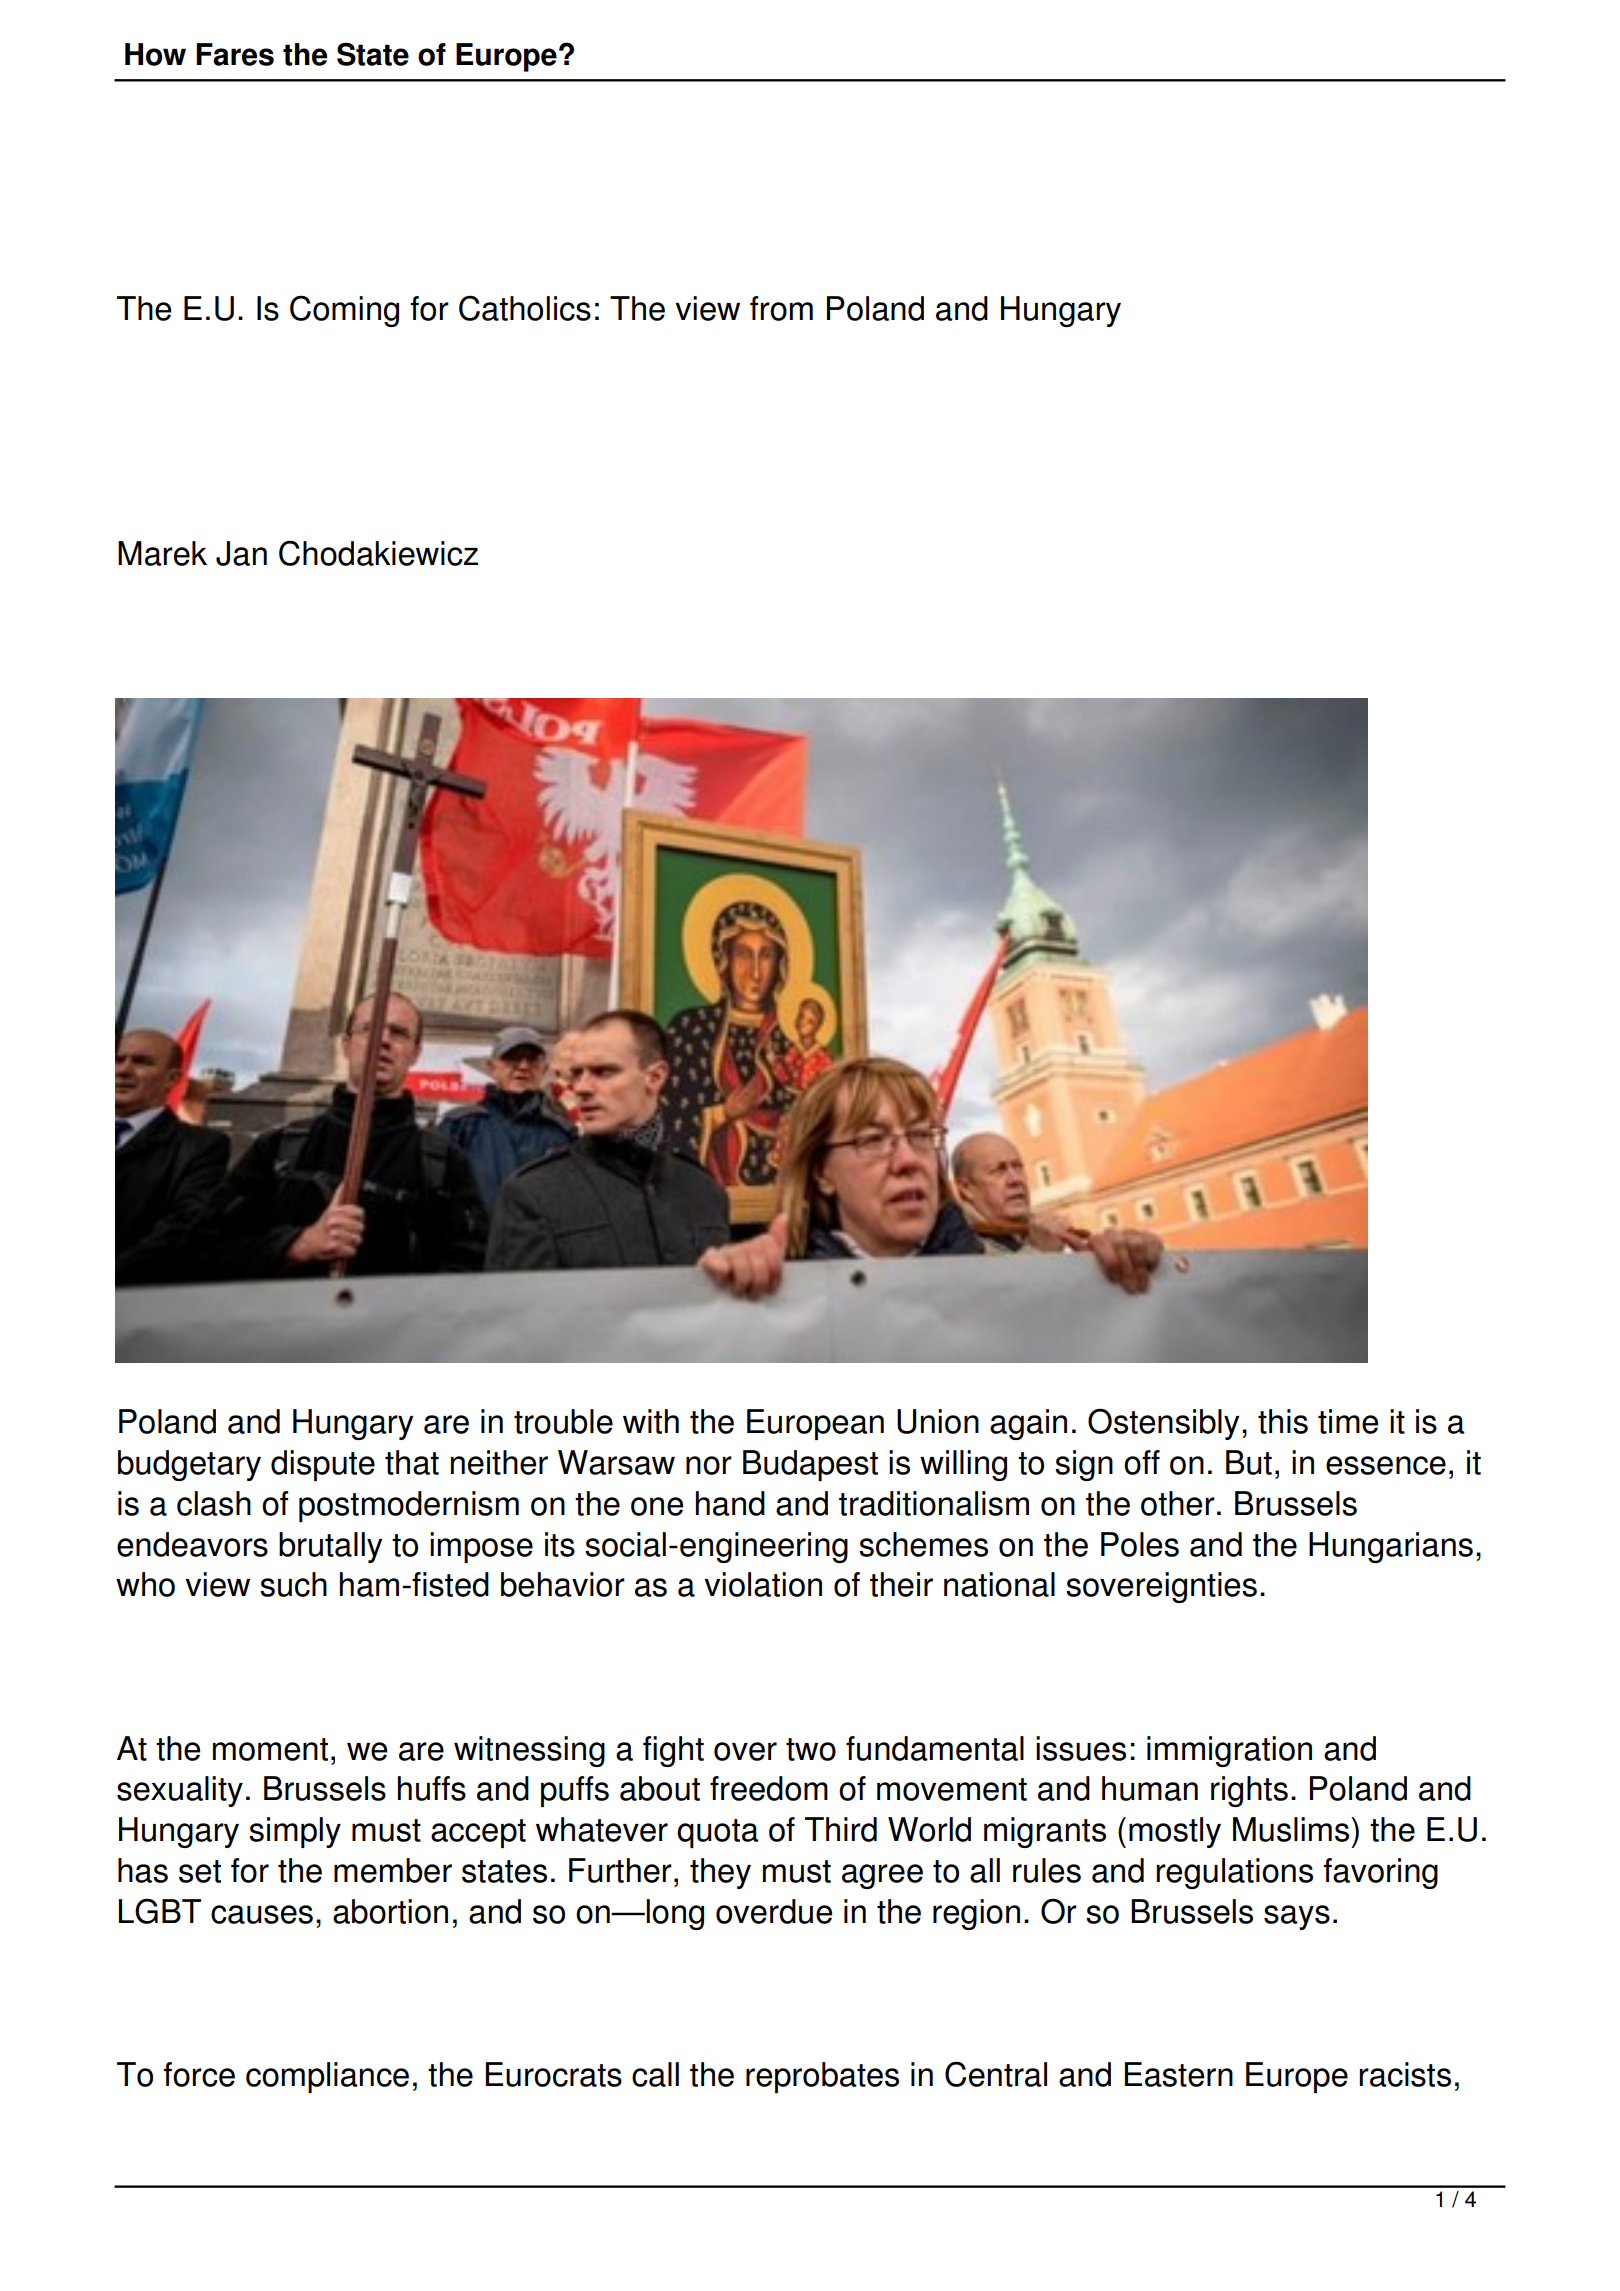 The image size is (1620, 2291). Describe the element at coordinates (525, 308) in the screenshot. I see `Catholics` at that location.
